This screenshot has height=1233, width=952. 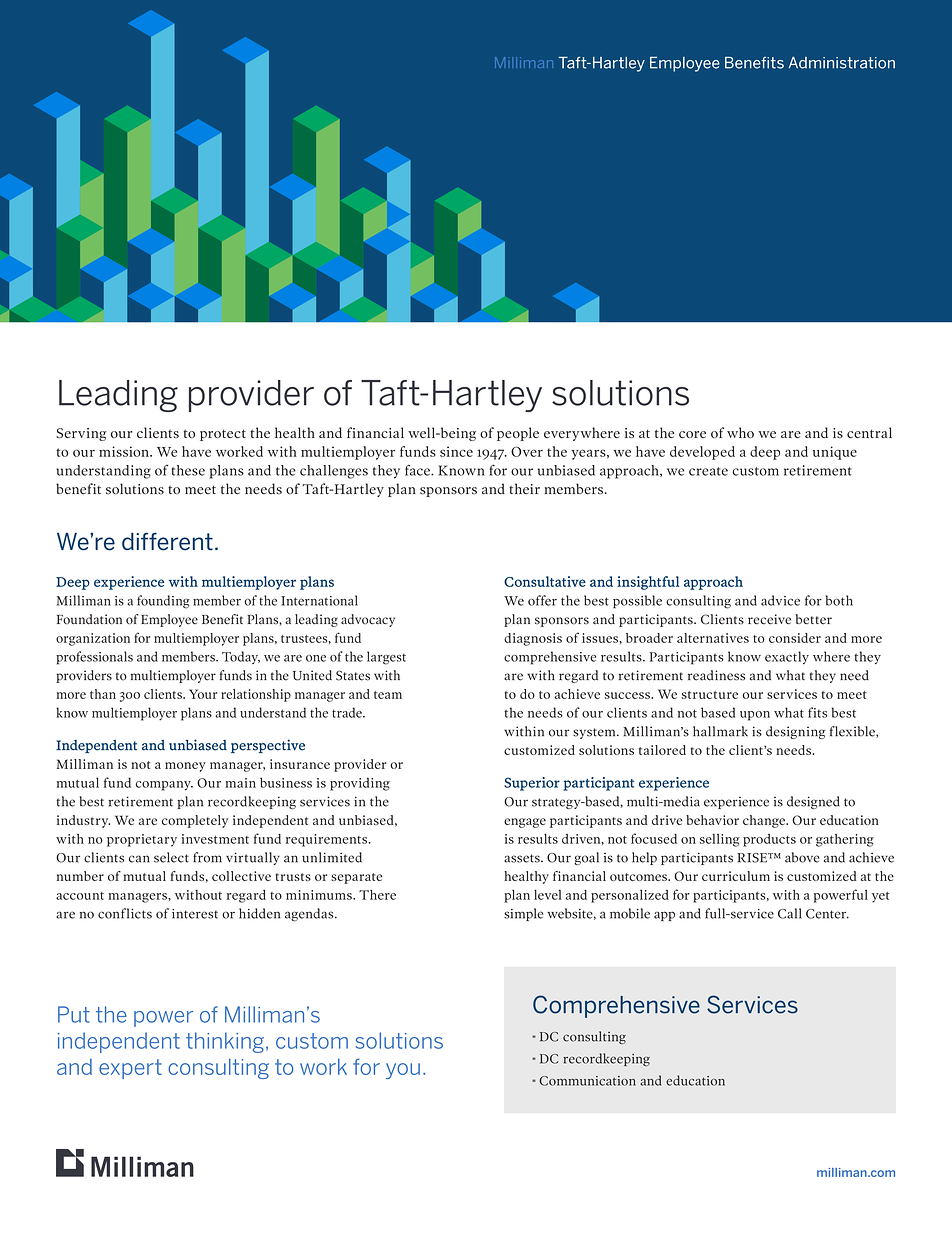 I want to click on expert, so click(x=130, y=1069).
